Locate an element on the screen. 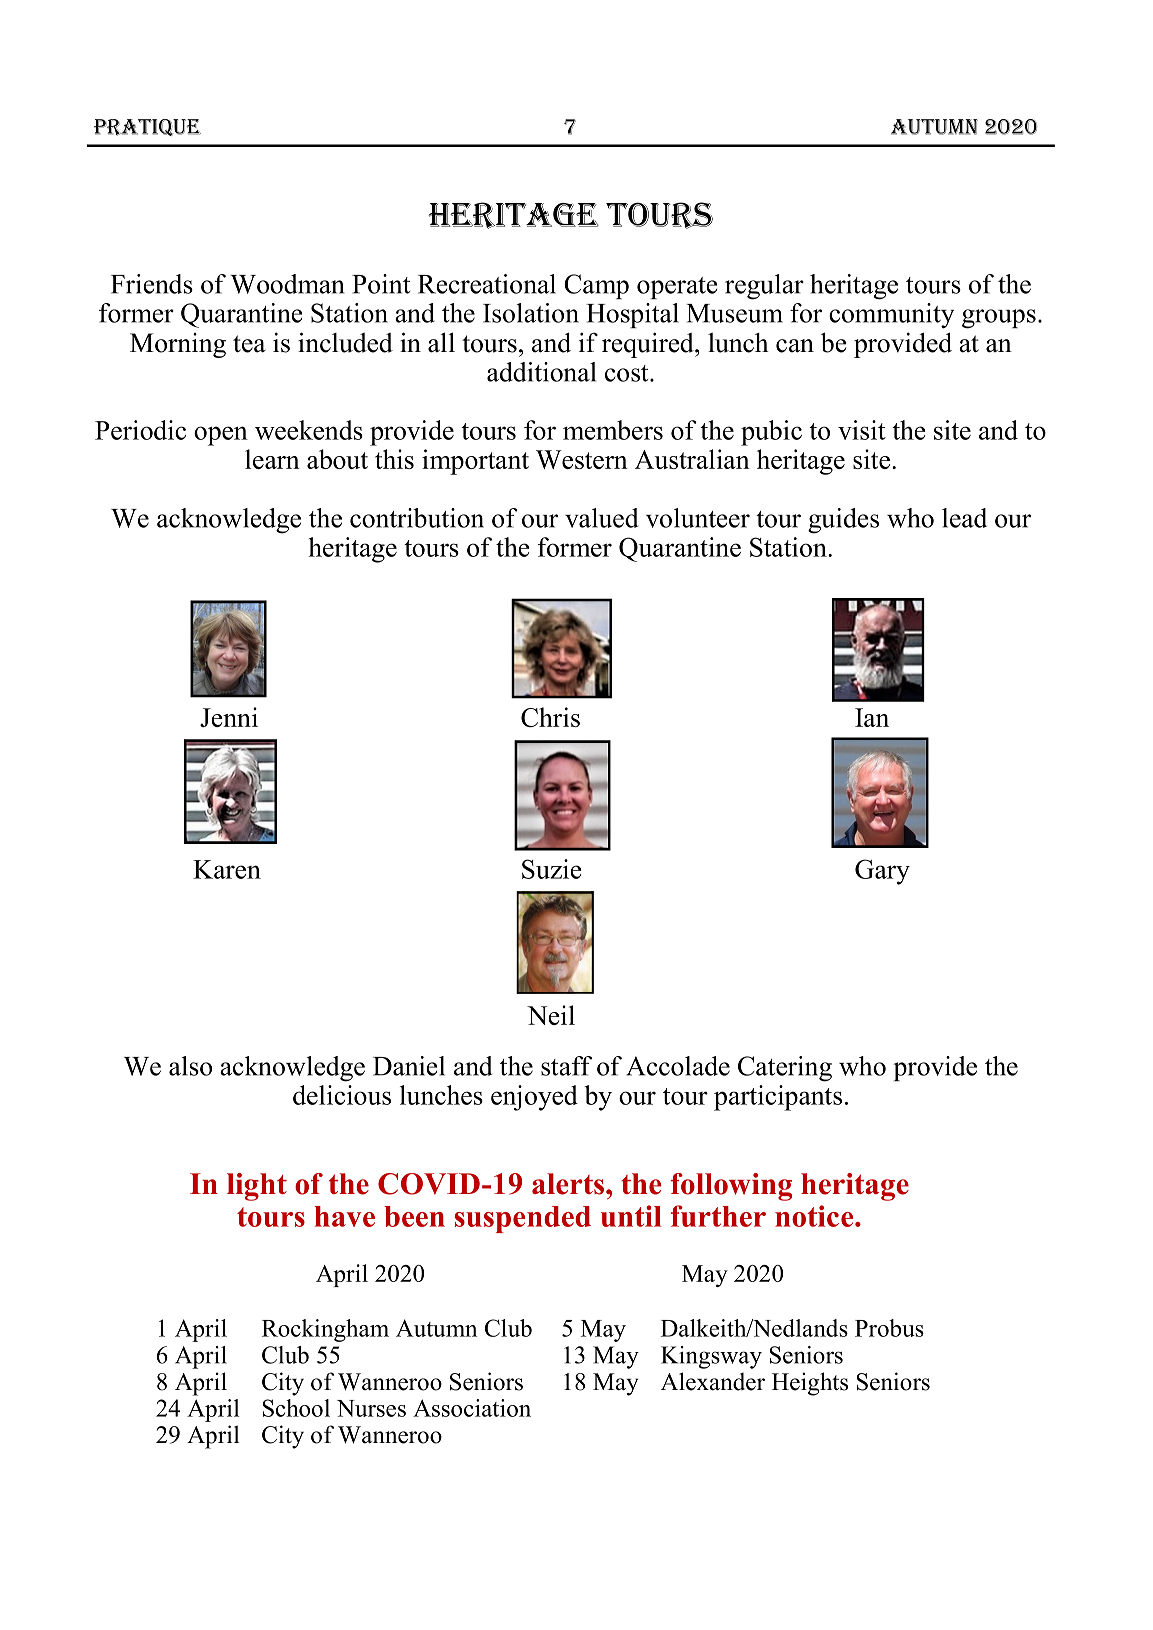  Suzie is located at coordinates (552, 869).
